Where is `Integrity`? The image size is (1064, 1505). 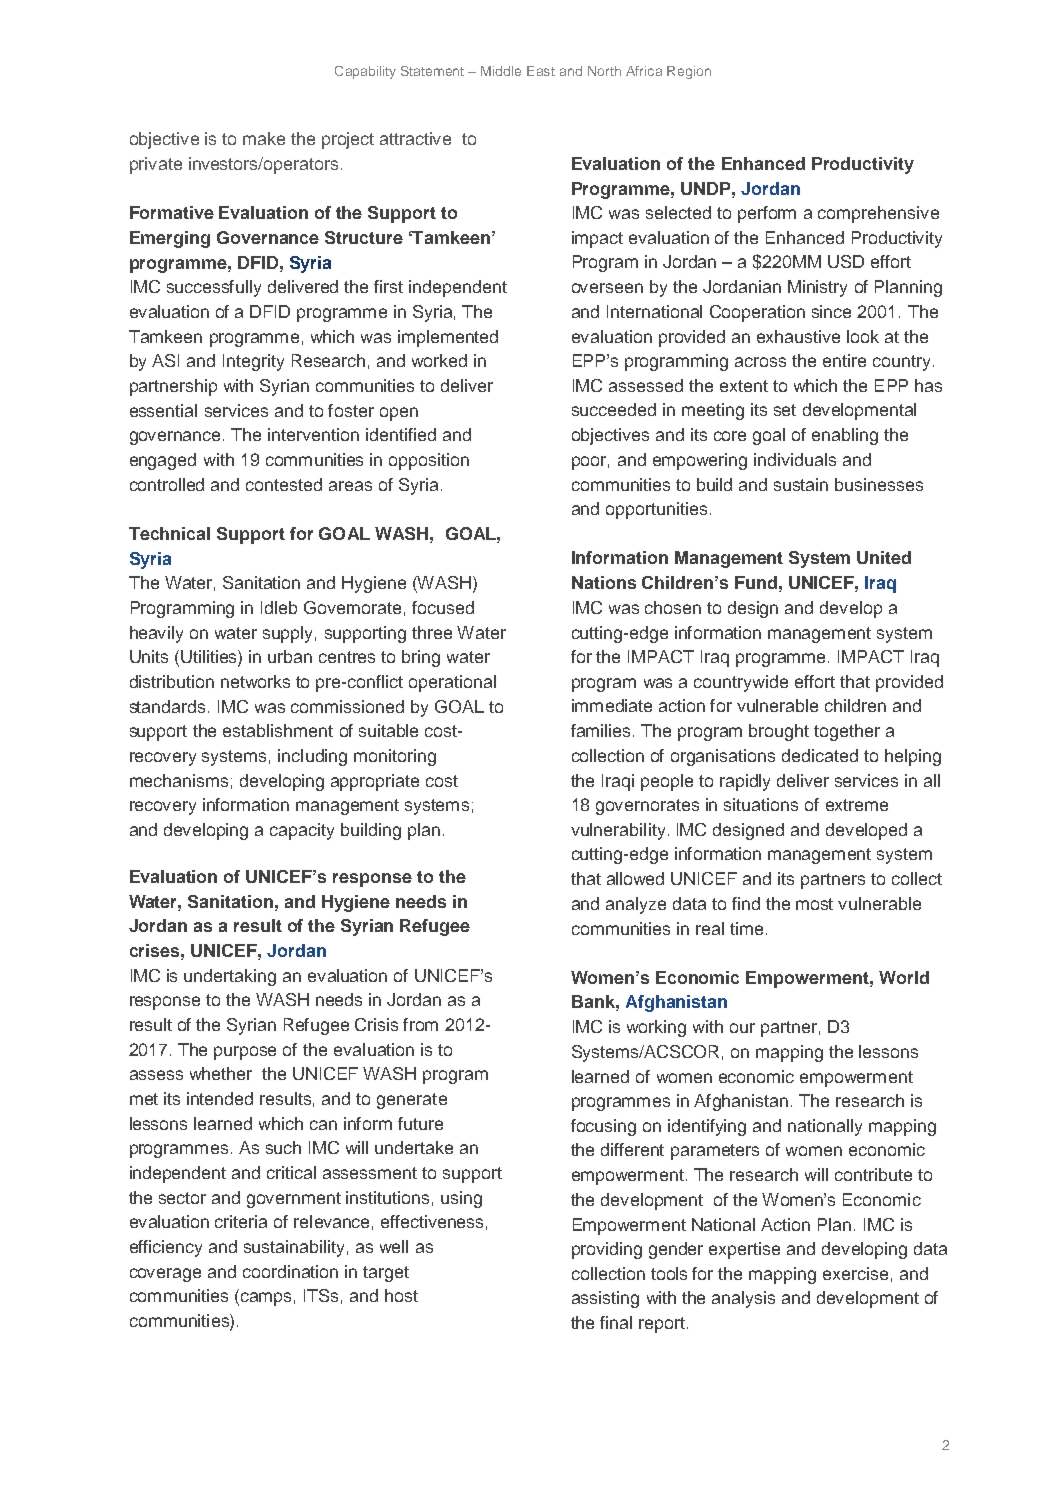
Integrity is located at coordinates (253, 362).
